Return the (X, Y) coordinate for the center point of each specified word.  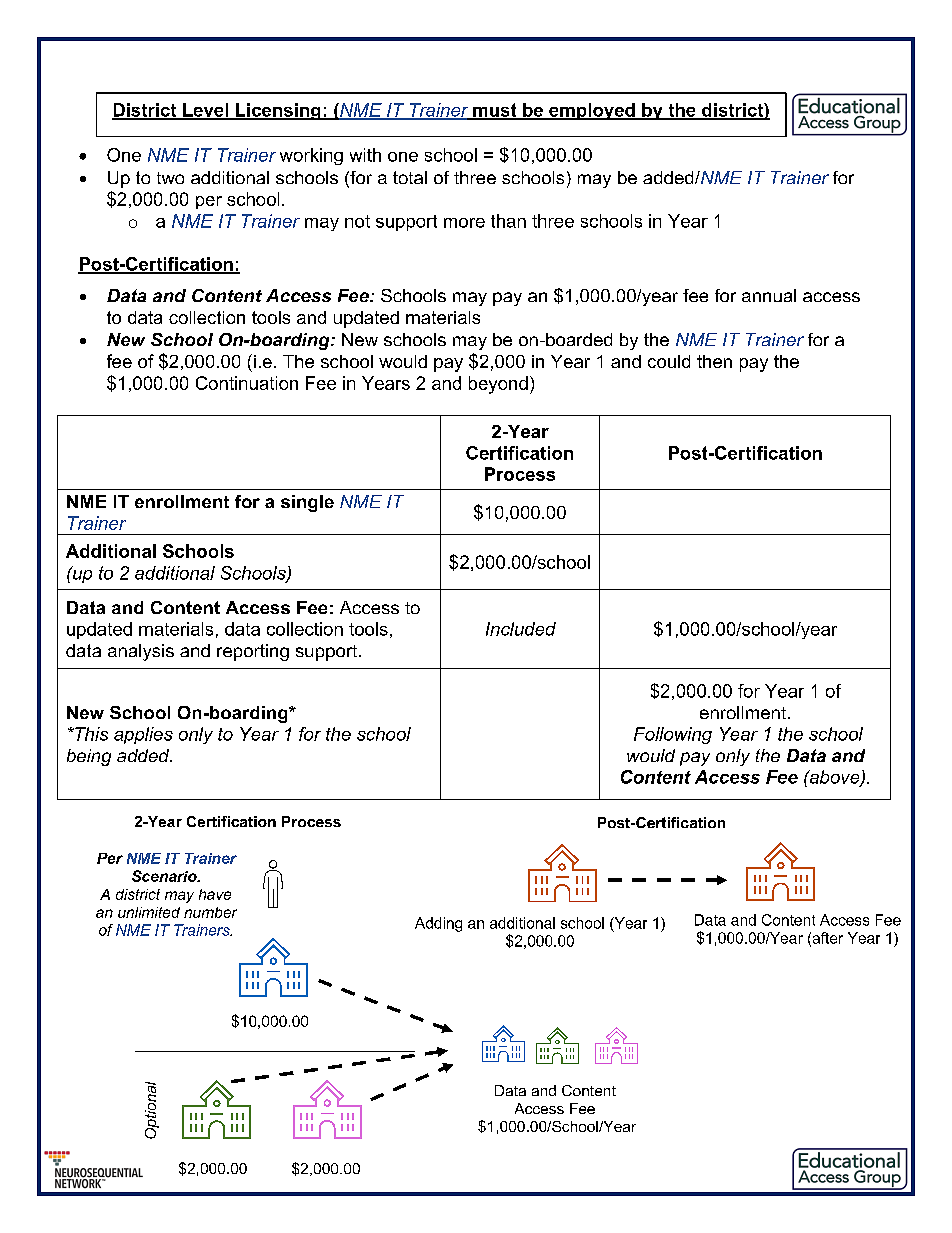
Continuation (247, 383)
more (464, 223)
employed (592, 111)
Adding (438, 924)
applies (143, 735)
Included (521, 629)
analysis (141, 652)
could (669, 361)
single (307, 503)
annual (769, 295)
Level (206, 111)
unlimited (149, 912)
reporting (253, 652)
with (365, 155)
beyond (498, 385)
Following (673, 735)
